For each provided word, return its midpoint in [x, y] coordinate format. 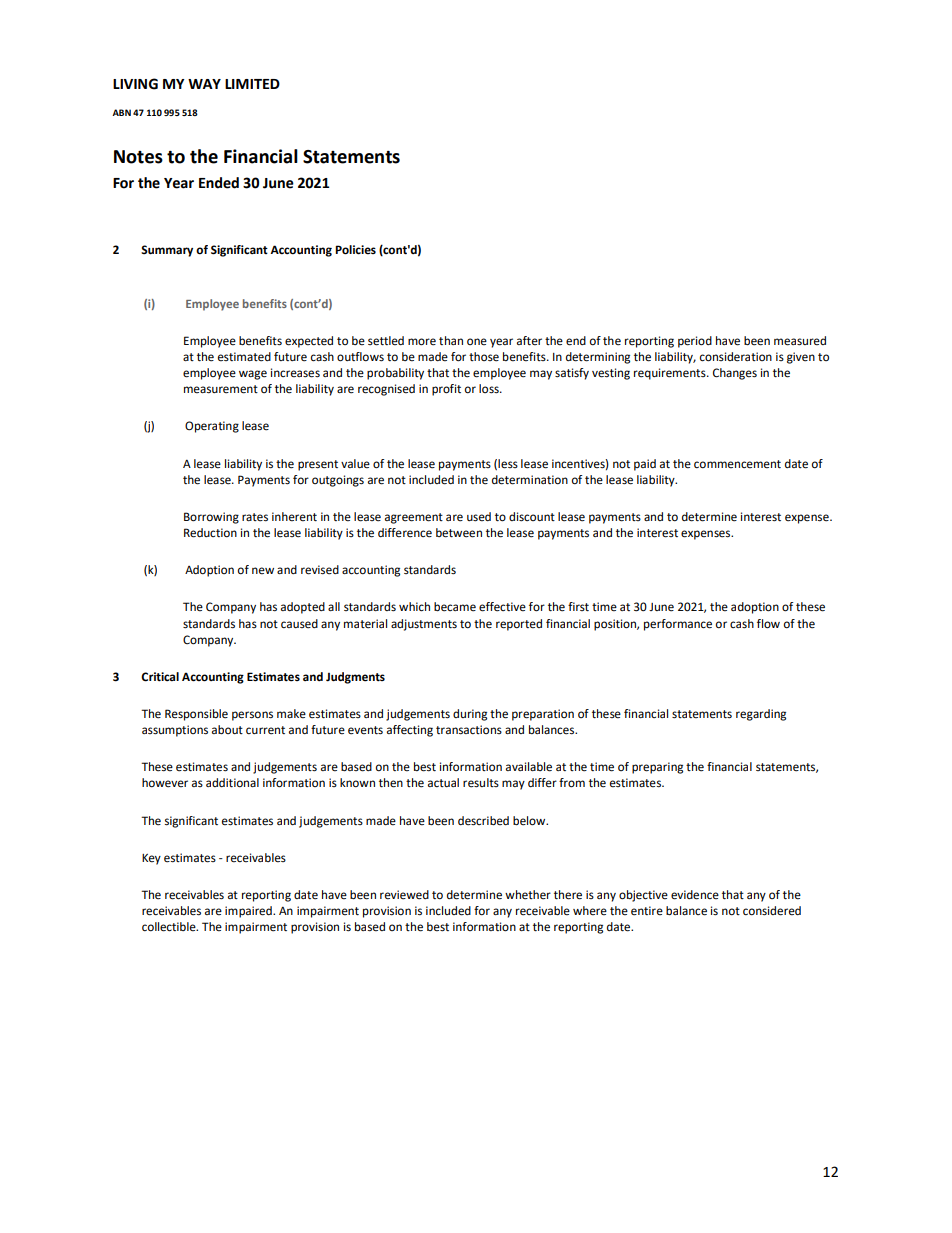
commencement [737, 464]
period [695, 342]
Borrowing [211, 518]
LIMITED [252, 84]
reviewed [404, 895]
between [459, 533]
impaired [249, 912]
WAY [204, 84]
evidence [695, 895]
